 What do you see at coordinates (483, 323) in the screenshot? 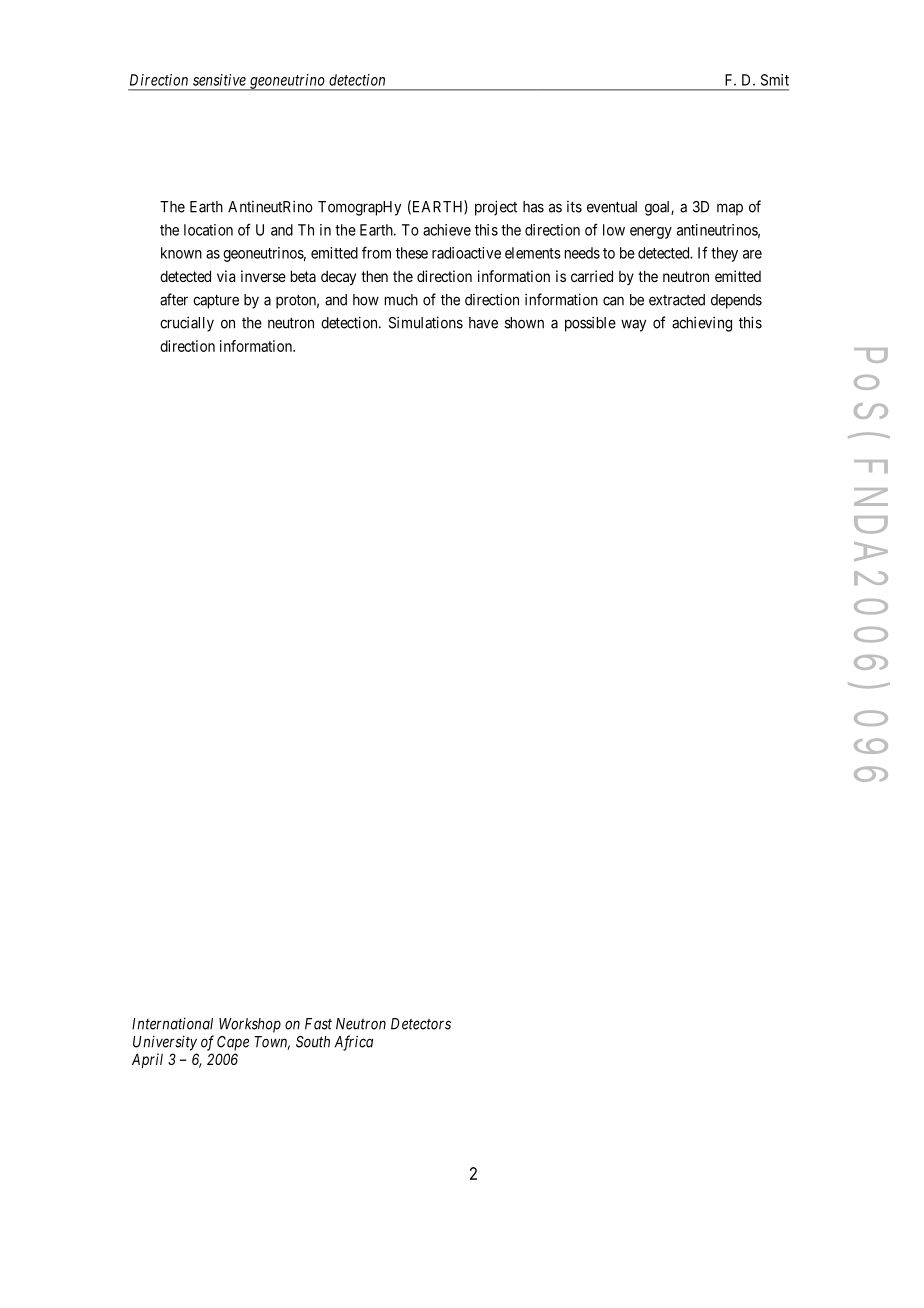
I see `have` at bounding box center [483, 323].
